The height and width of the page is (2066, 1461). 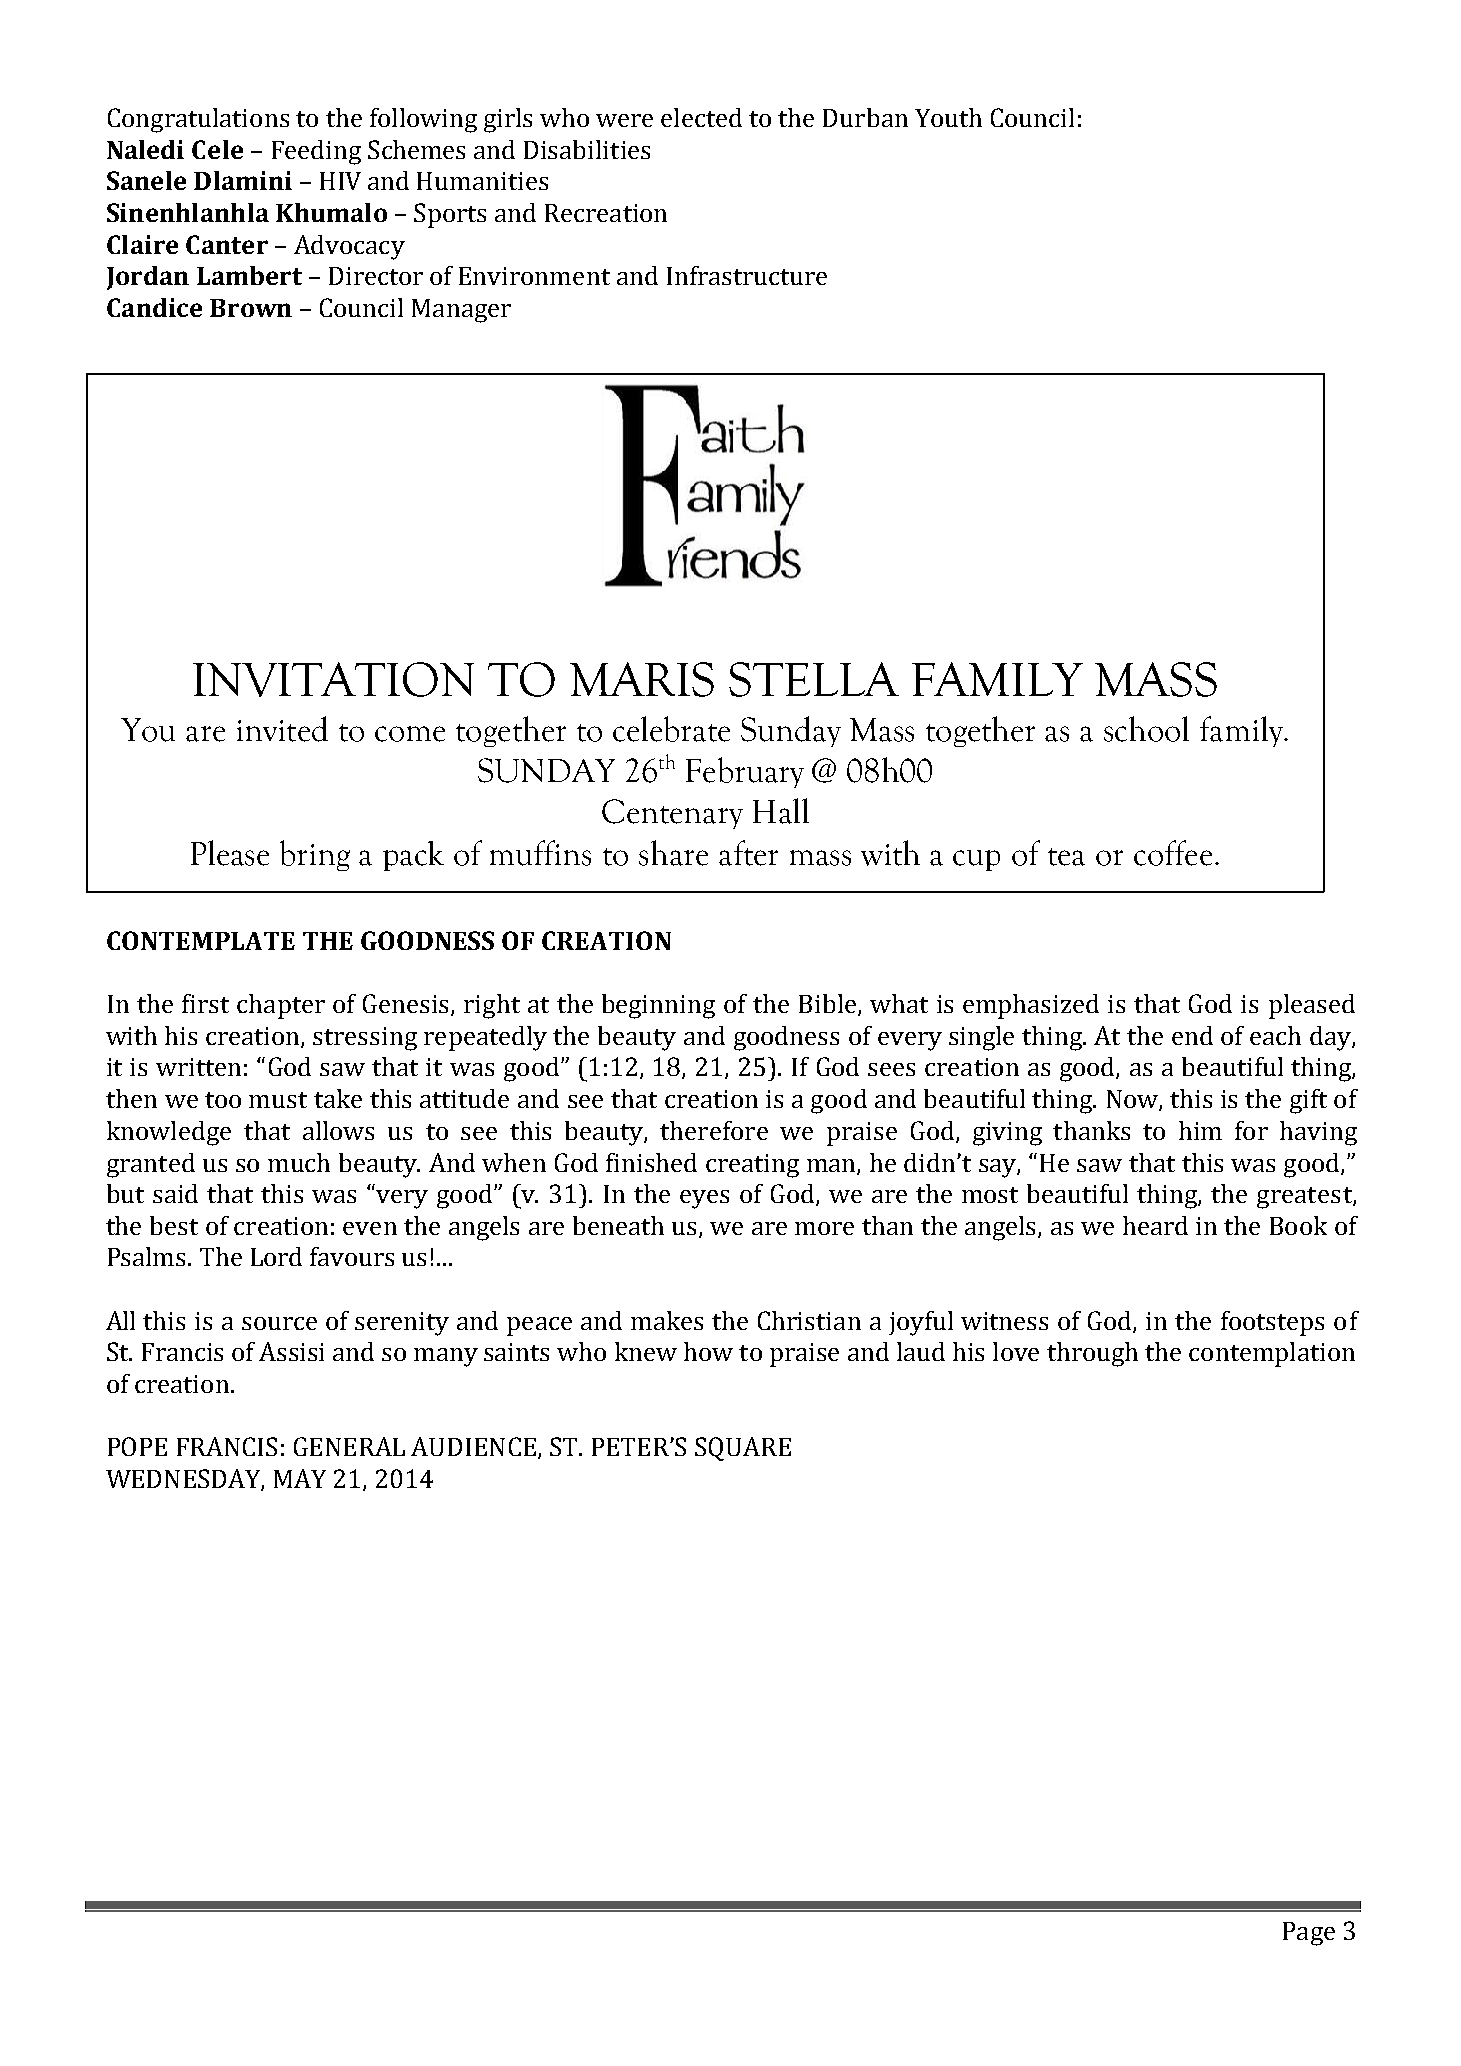 What do you see at coordinates (1272, 1323) in the page?
I see `footsteps` at bounding box center [1272, 1323].
